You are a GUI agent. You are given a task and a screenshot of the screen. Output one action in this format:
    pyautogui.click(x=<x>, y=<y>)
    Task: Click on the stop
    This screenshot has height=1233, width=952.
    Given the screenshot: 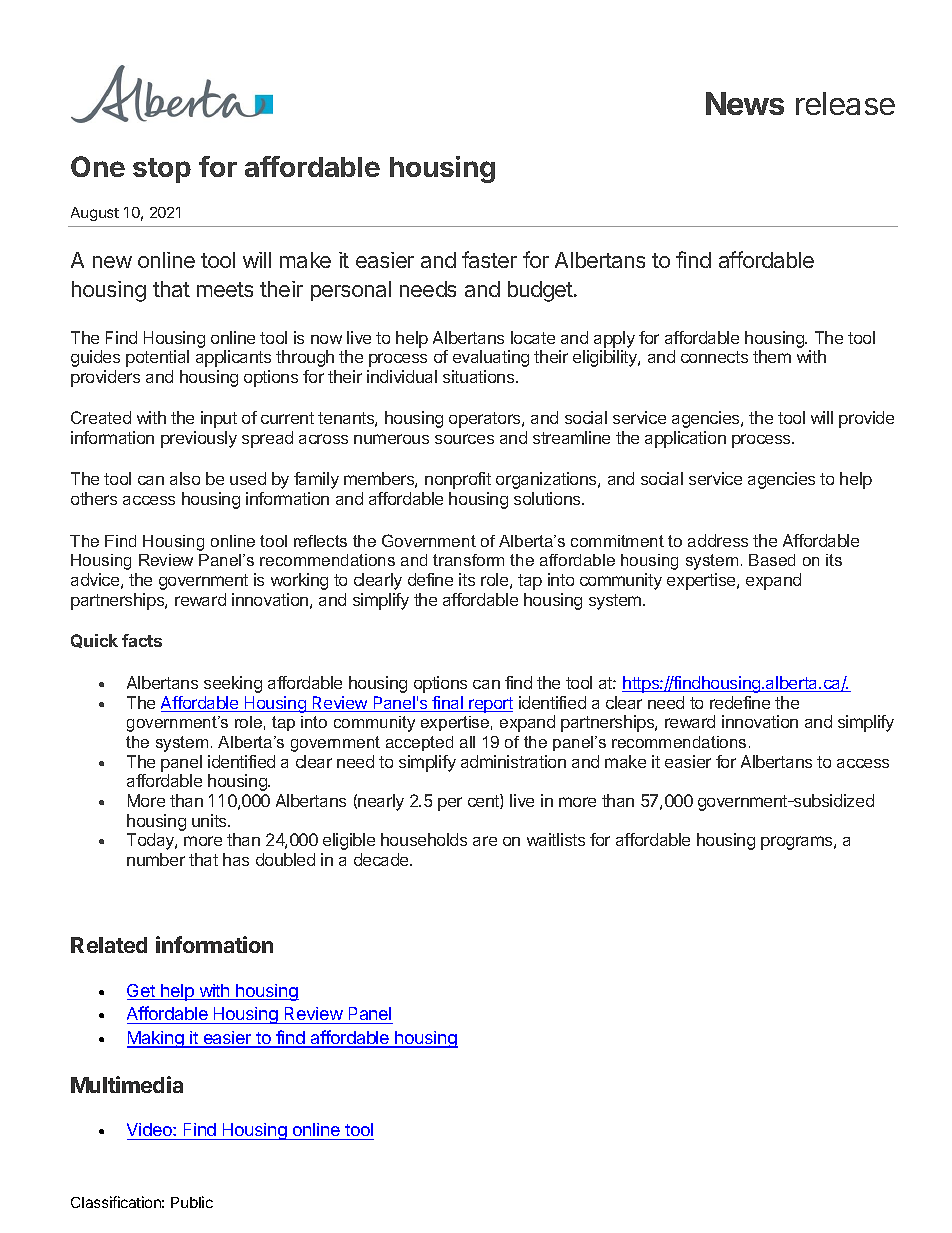 What is the action you would take?
    pyautogui.click(x=162, y=170)
